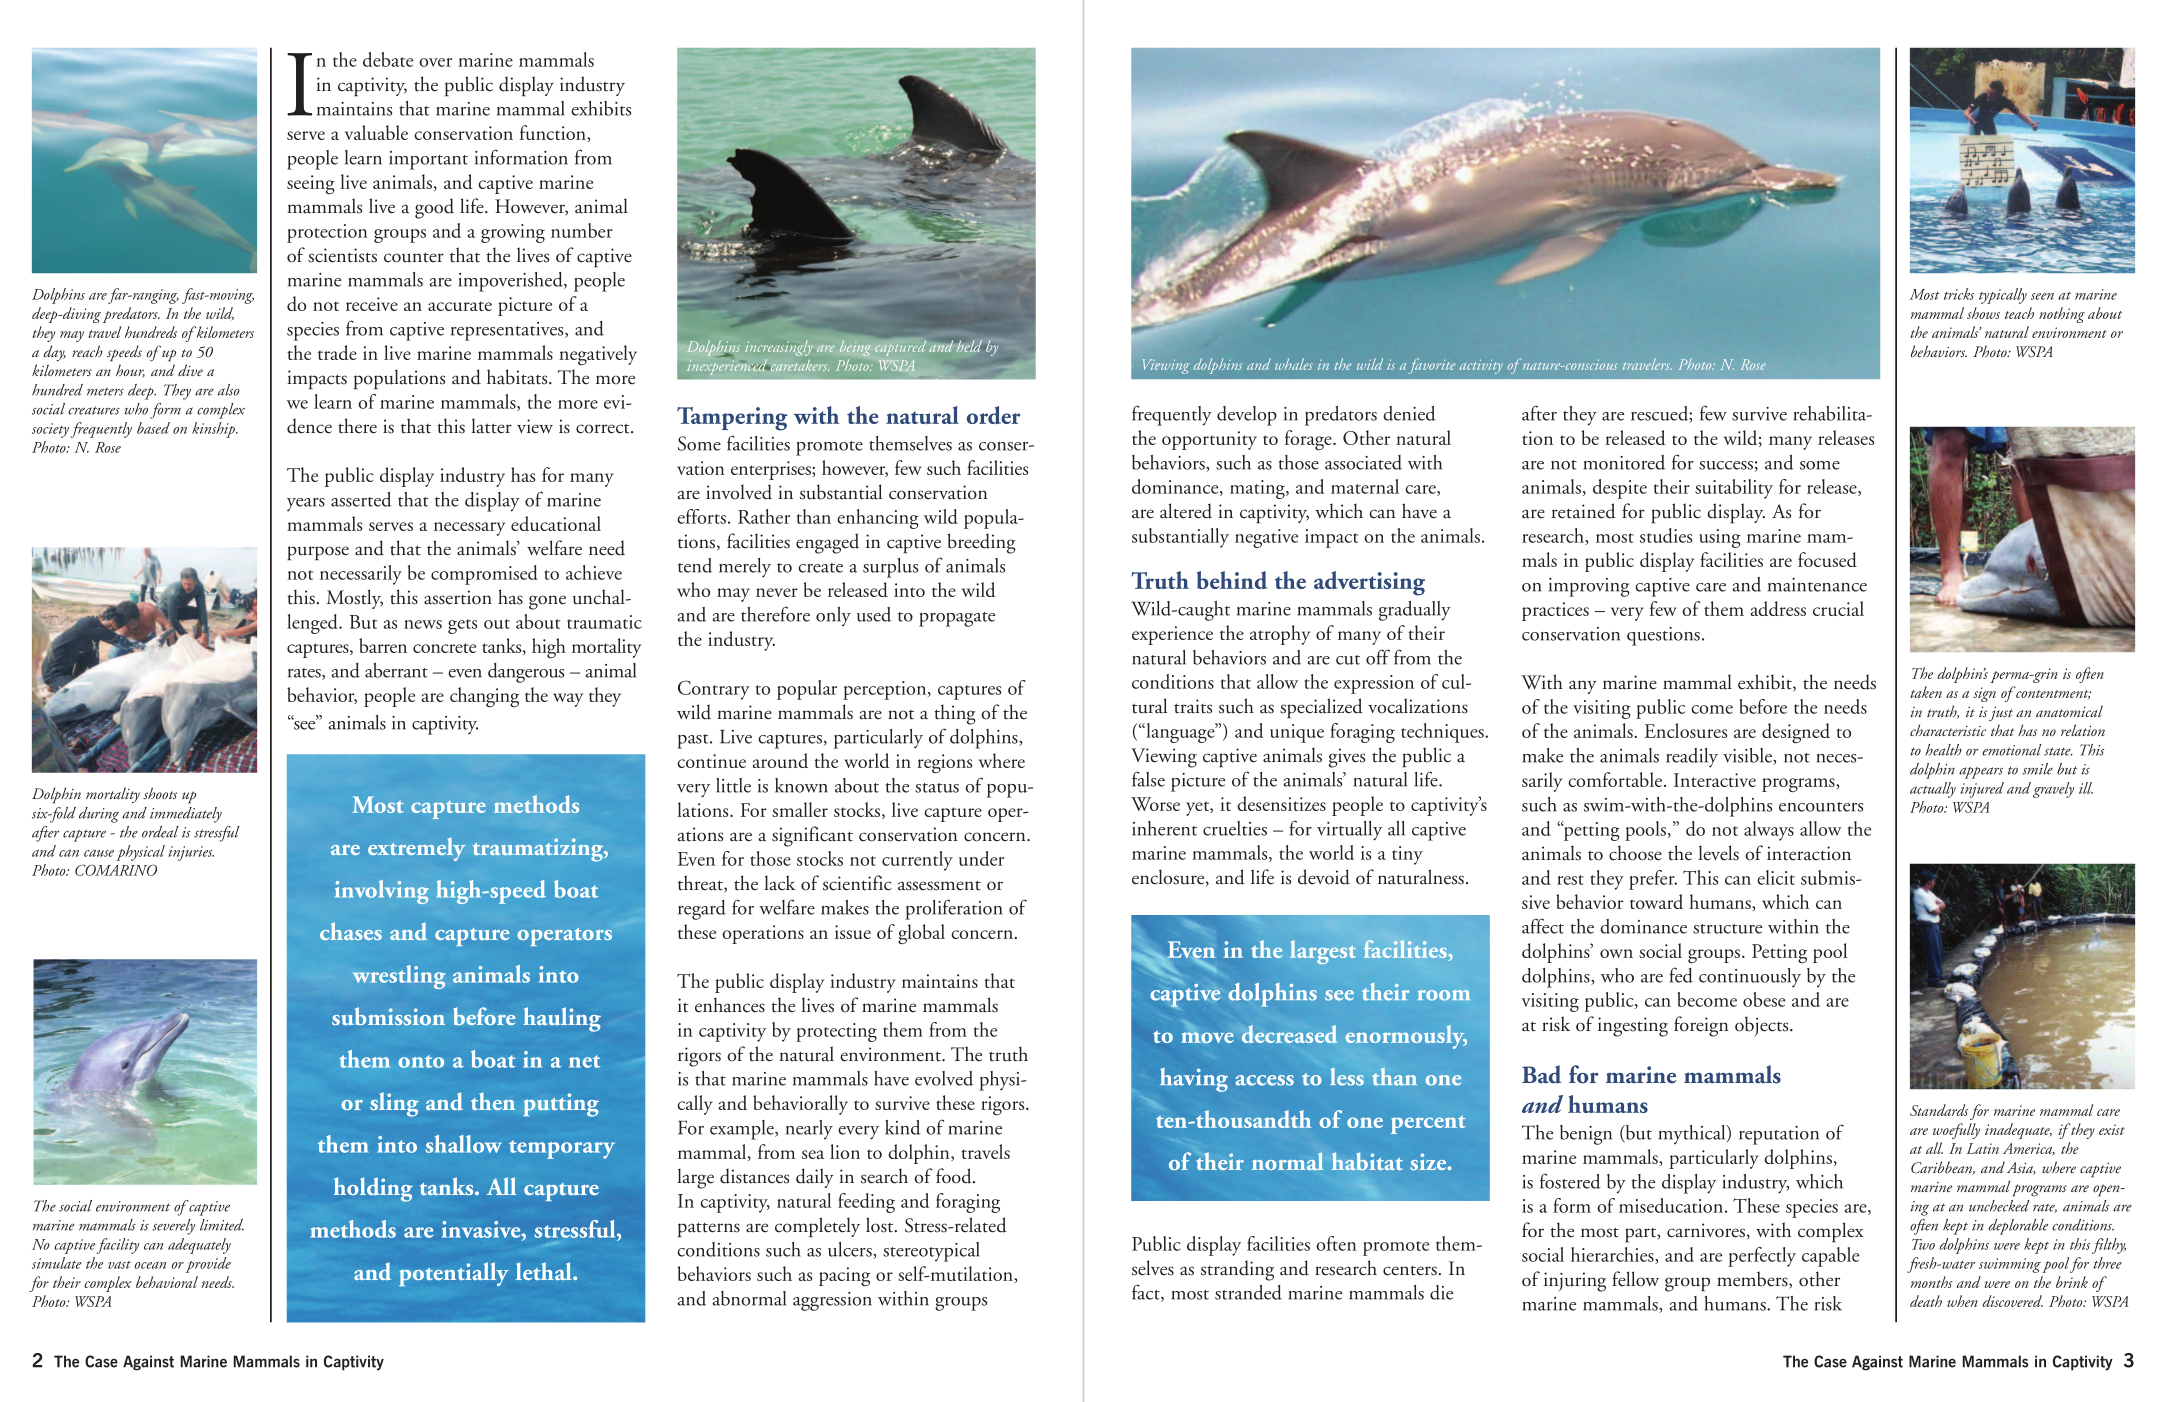 The width and height of the document is (2167, 1402). What do you see at coordinates (1959, 294) in the document?
I see `tricks` at bounding box center [1959, 294].
